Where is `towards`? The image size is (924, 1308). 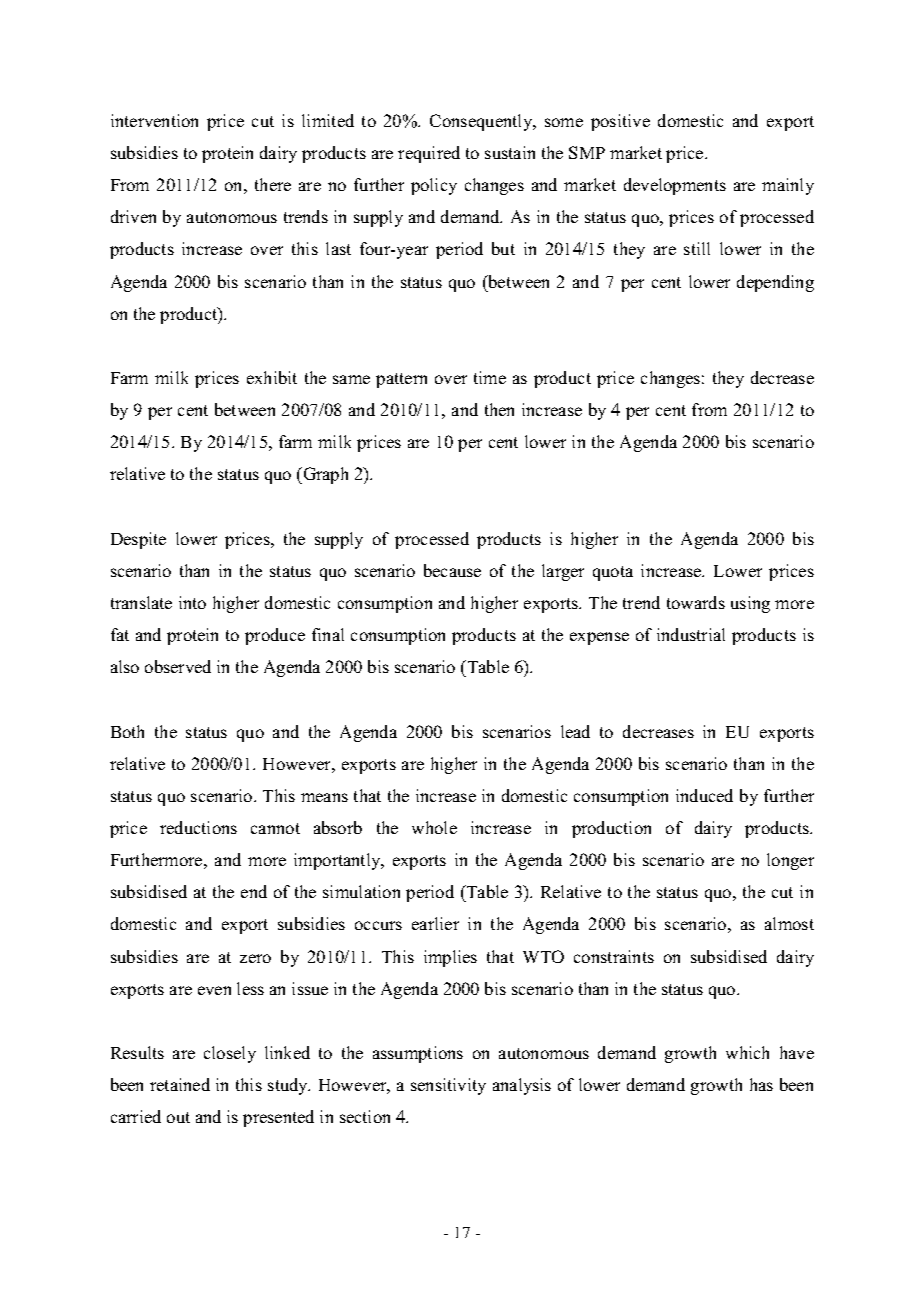
towards is located at coordinates (696, 602).
